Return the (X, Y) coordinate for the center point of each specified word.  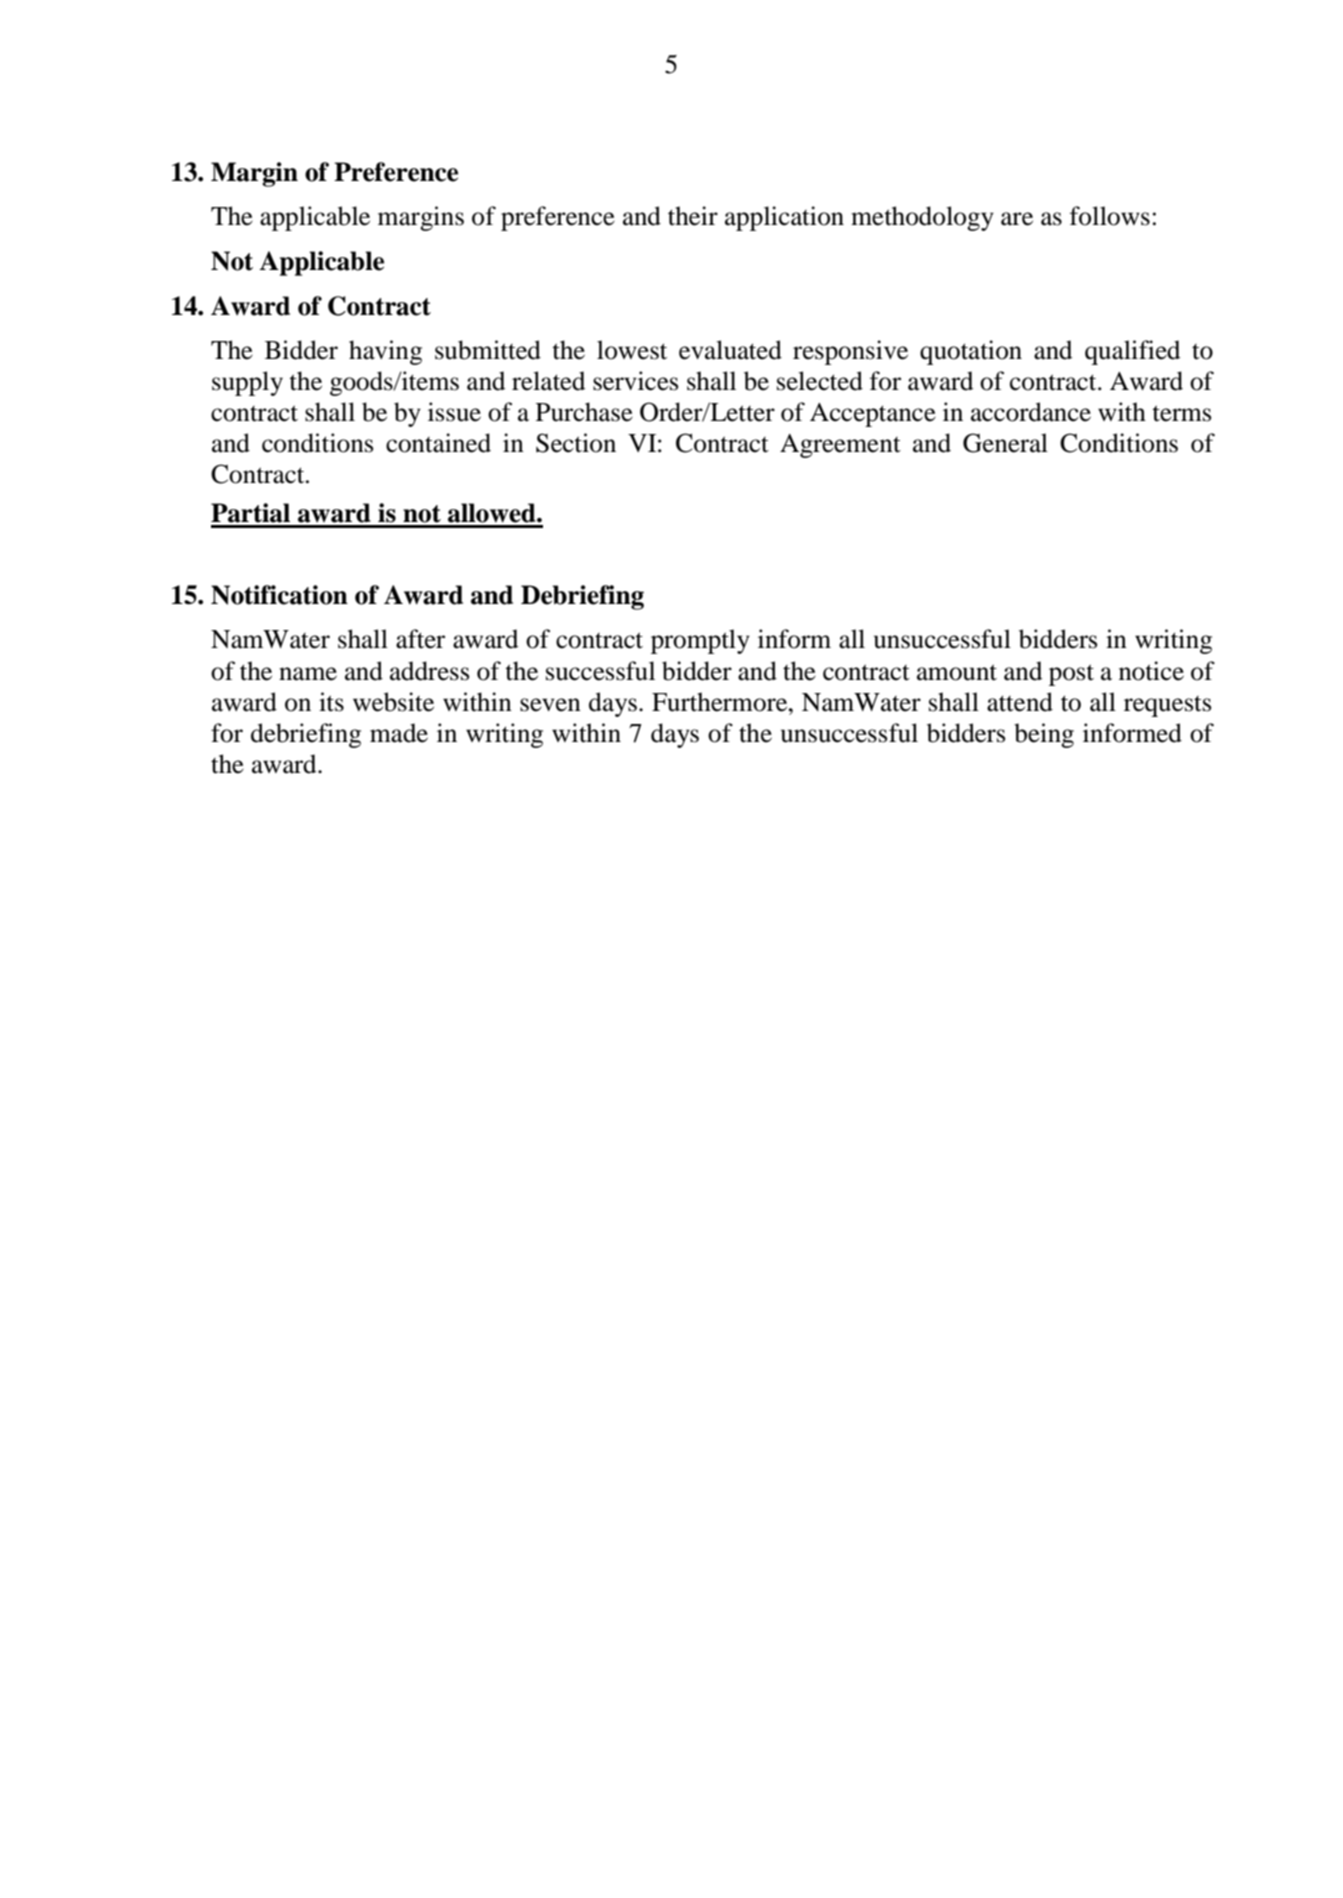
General (1005, 443)
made (399, 733)
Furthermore (721, 702)
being (1044, 735)
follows (1110, 216)
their (693, 216)
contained (438, 443)
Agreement (840, 446)
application (784, 218)
